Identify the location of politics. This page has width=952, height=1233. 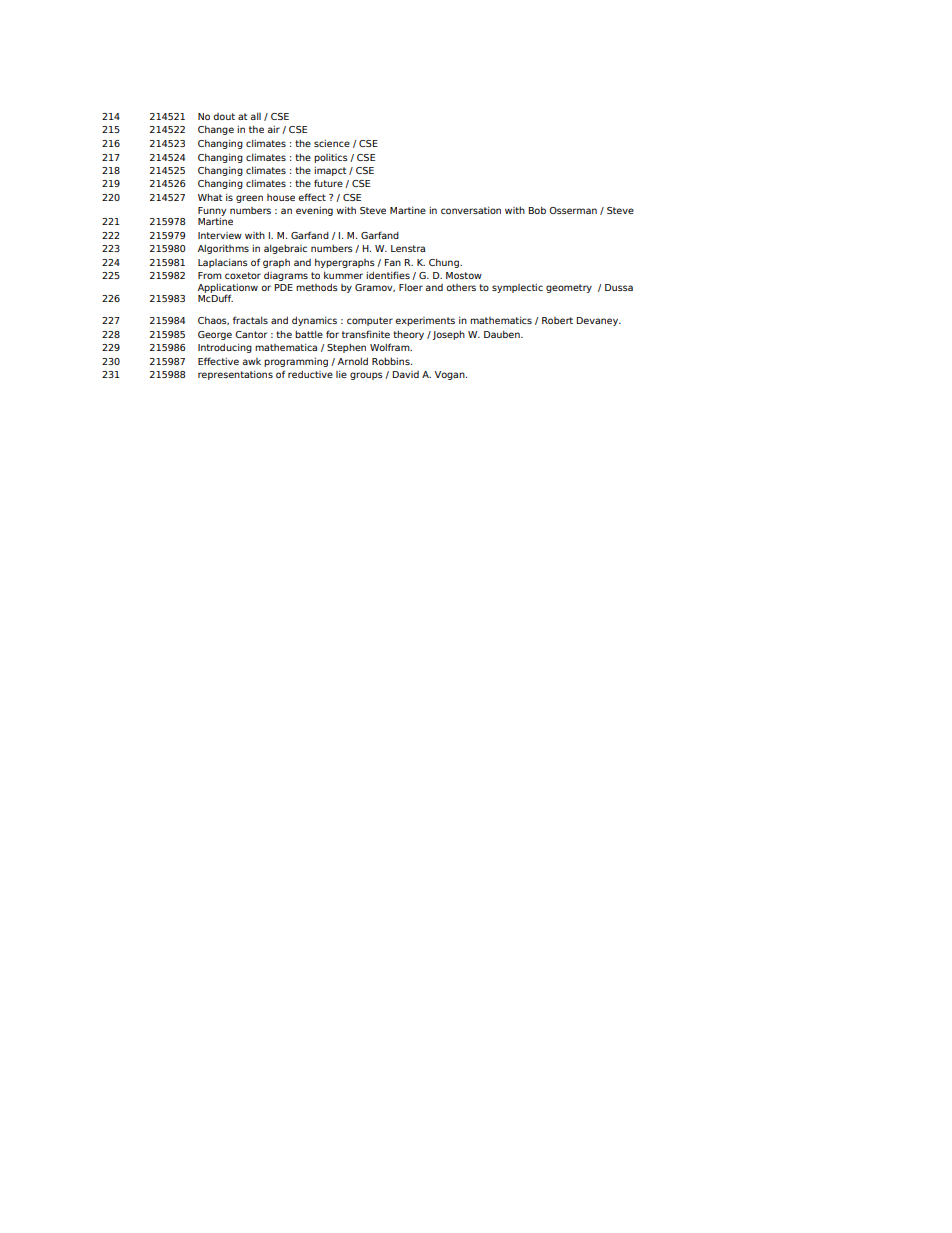
(331, 158).
